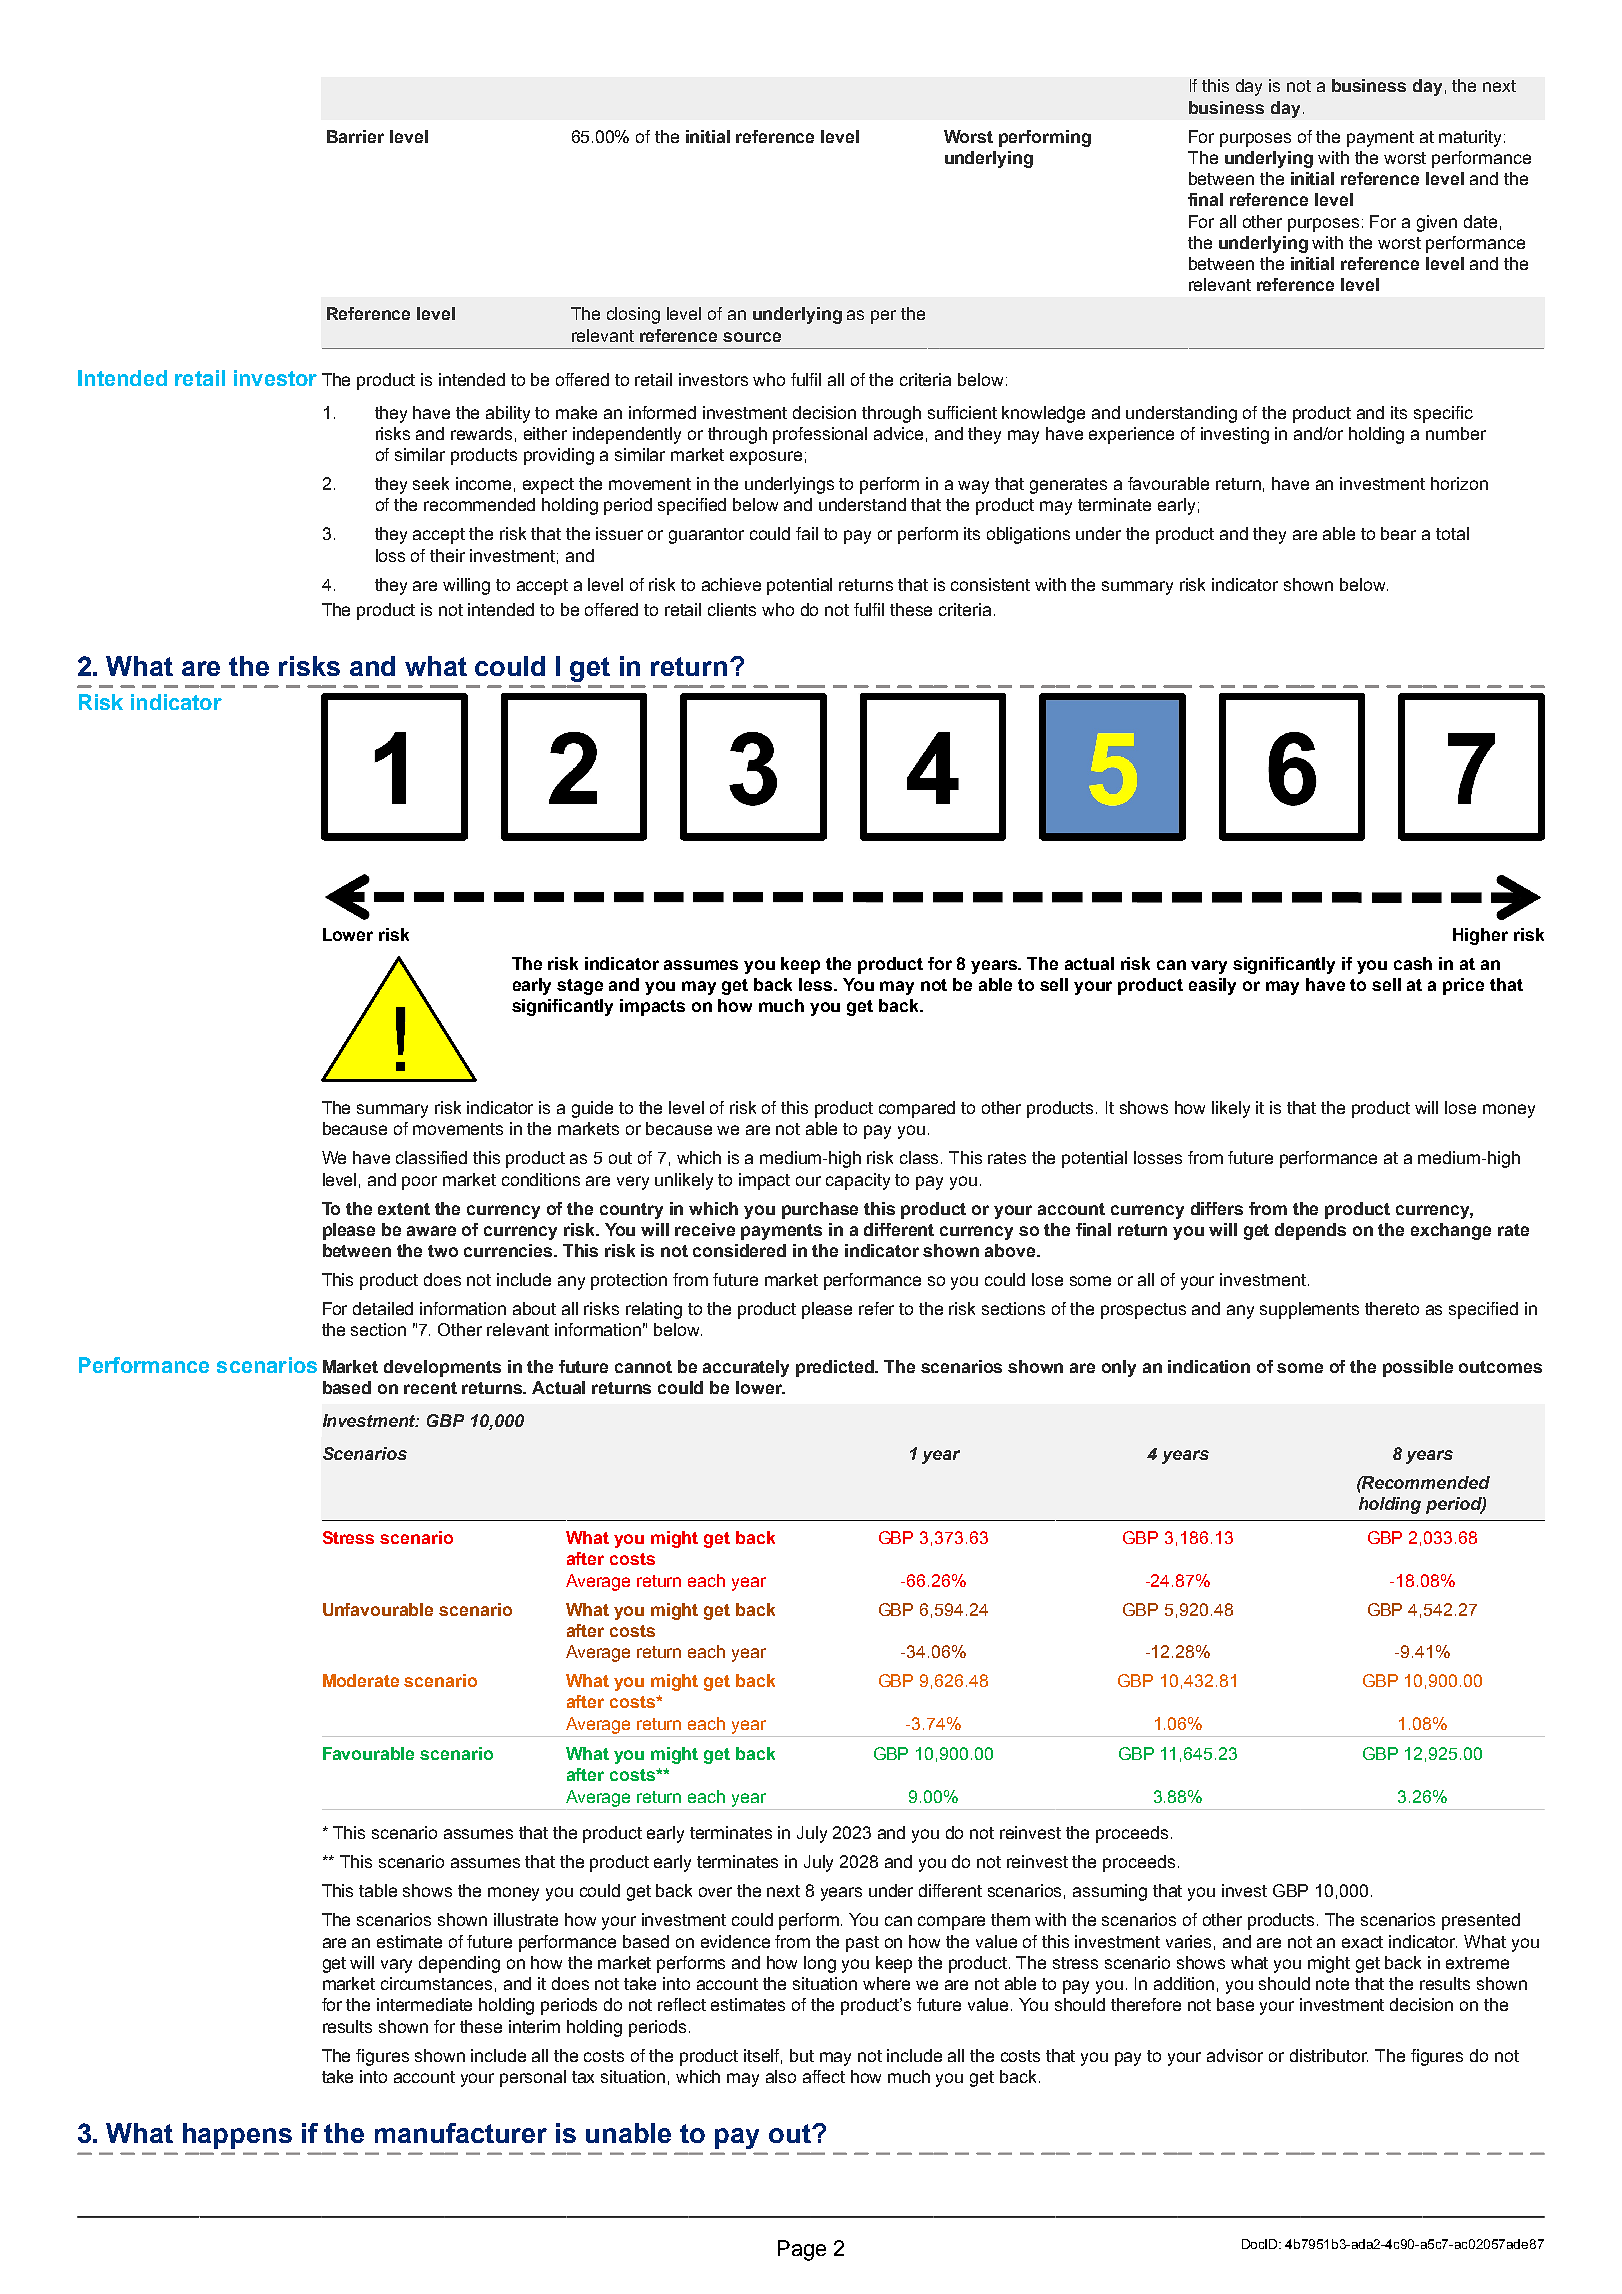 Image resolution: width=1622 pixels, height=2294 pixels. I want to click on distributor, so click(1329, 2055).
